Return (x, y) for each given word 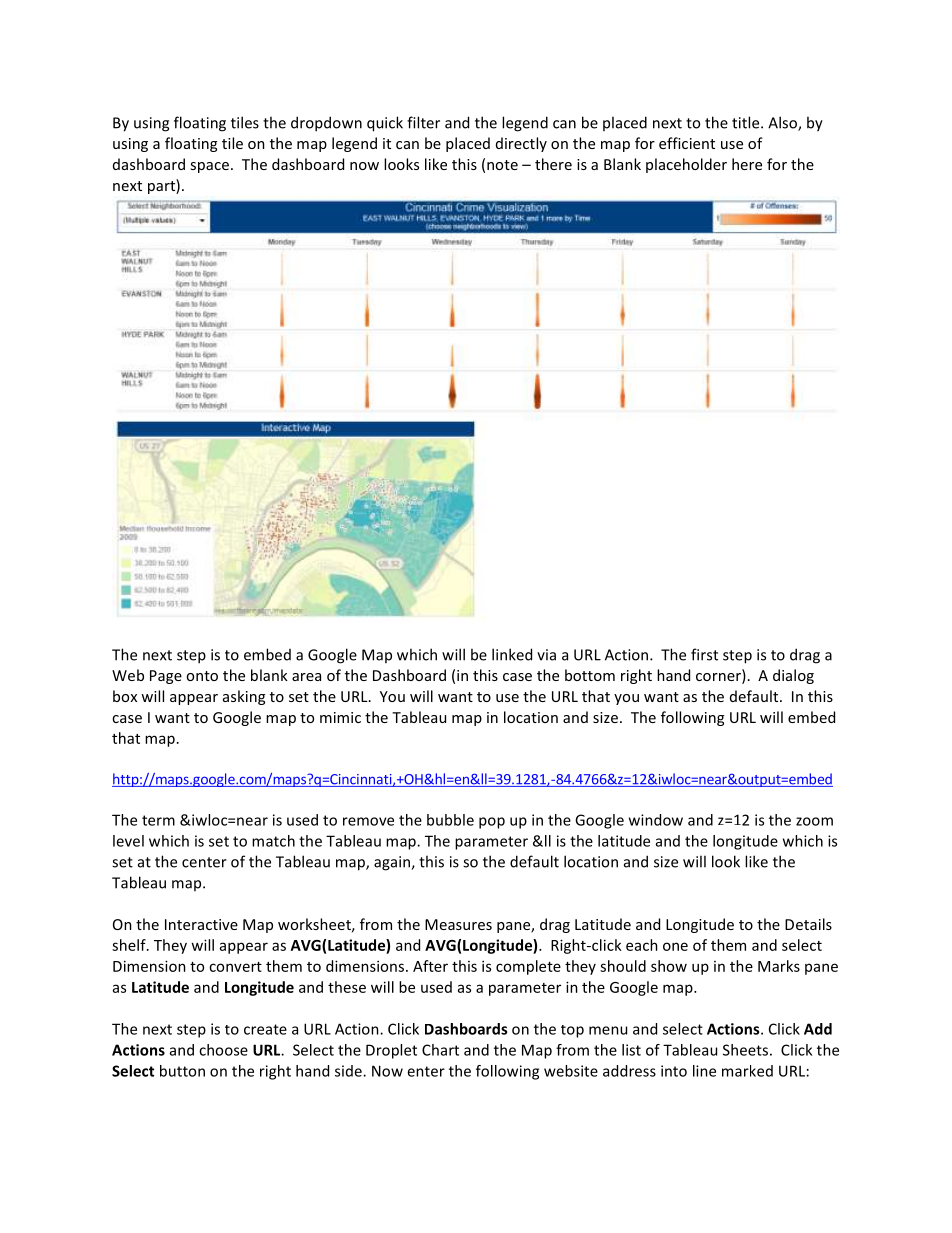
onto (202, 676)
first (704, 654)
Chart (440, 1050)
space (209, 167)
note (502, 165)
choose (223, 1050)
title (747, 122)
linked (512, 654)
